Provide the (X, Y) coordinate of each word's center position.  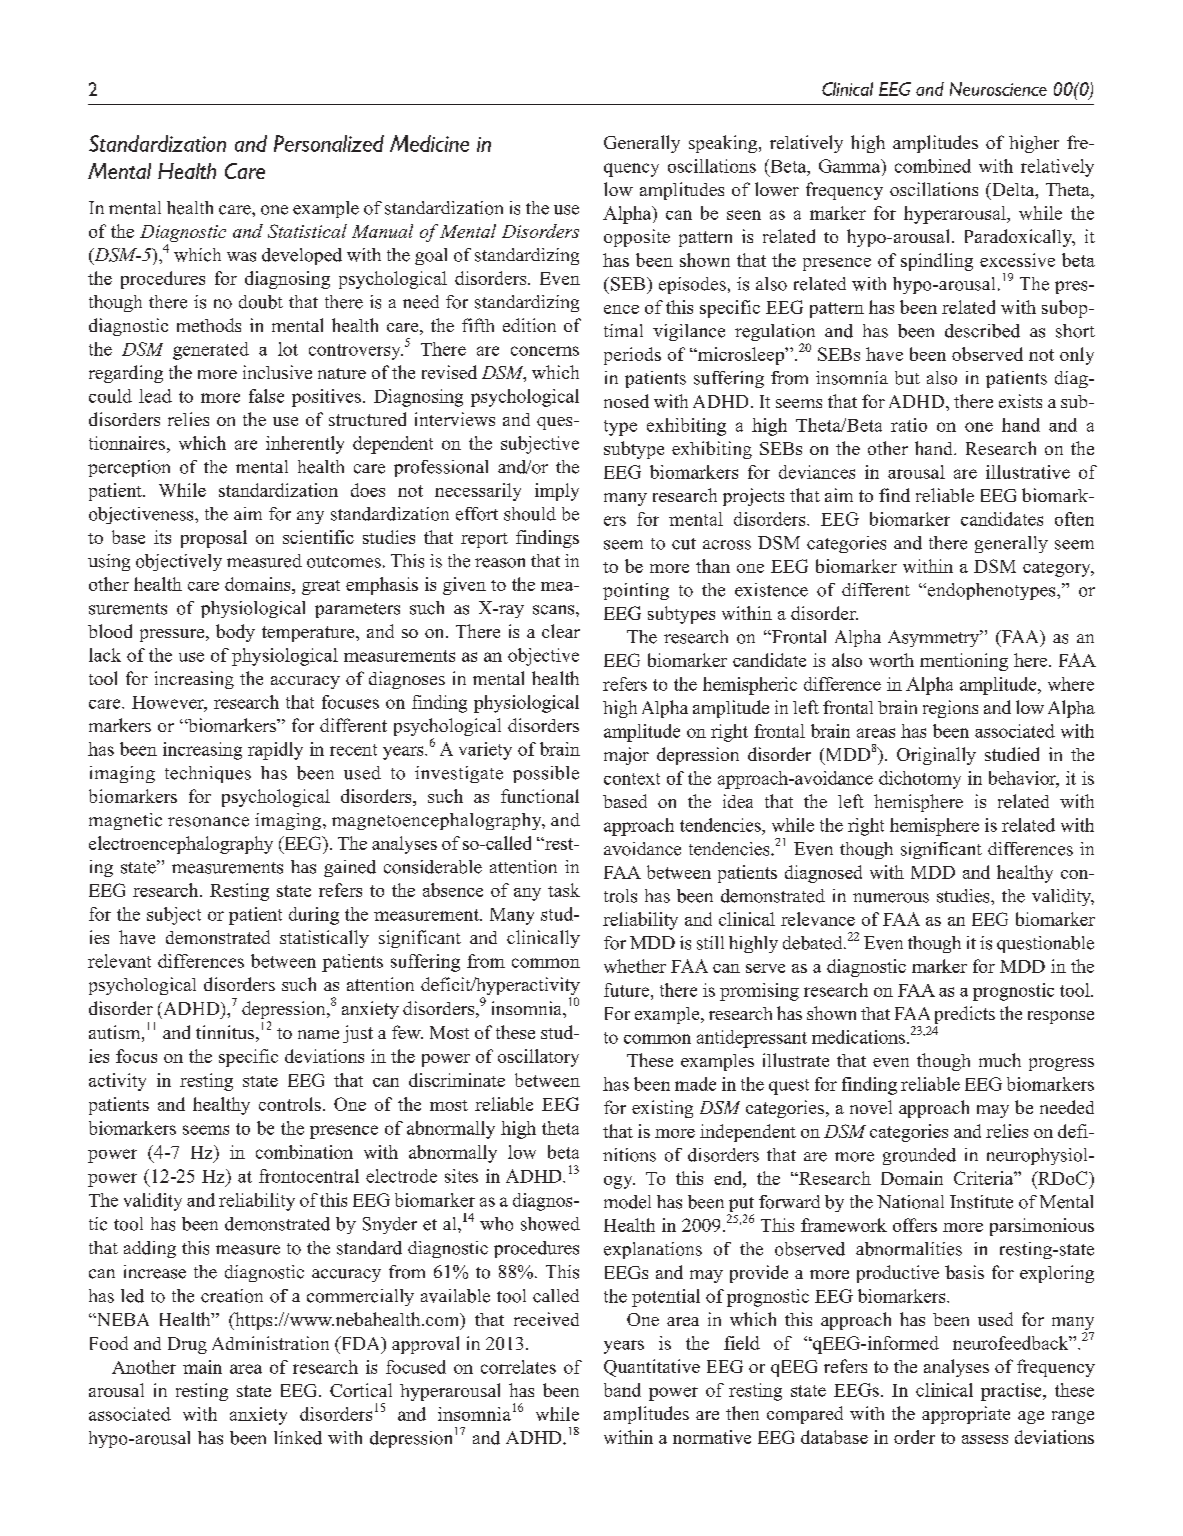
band (622, 1390)
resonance (208, 822)
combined (933, 166)
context (632, 779)
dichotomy (920, 780)
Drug (187, 1345)
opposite (637, 238)
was (241, 257)
